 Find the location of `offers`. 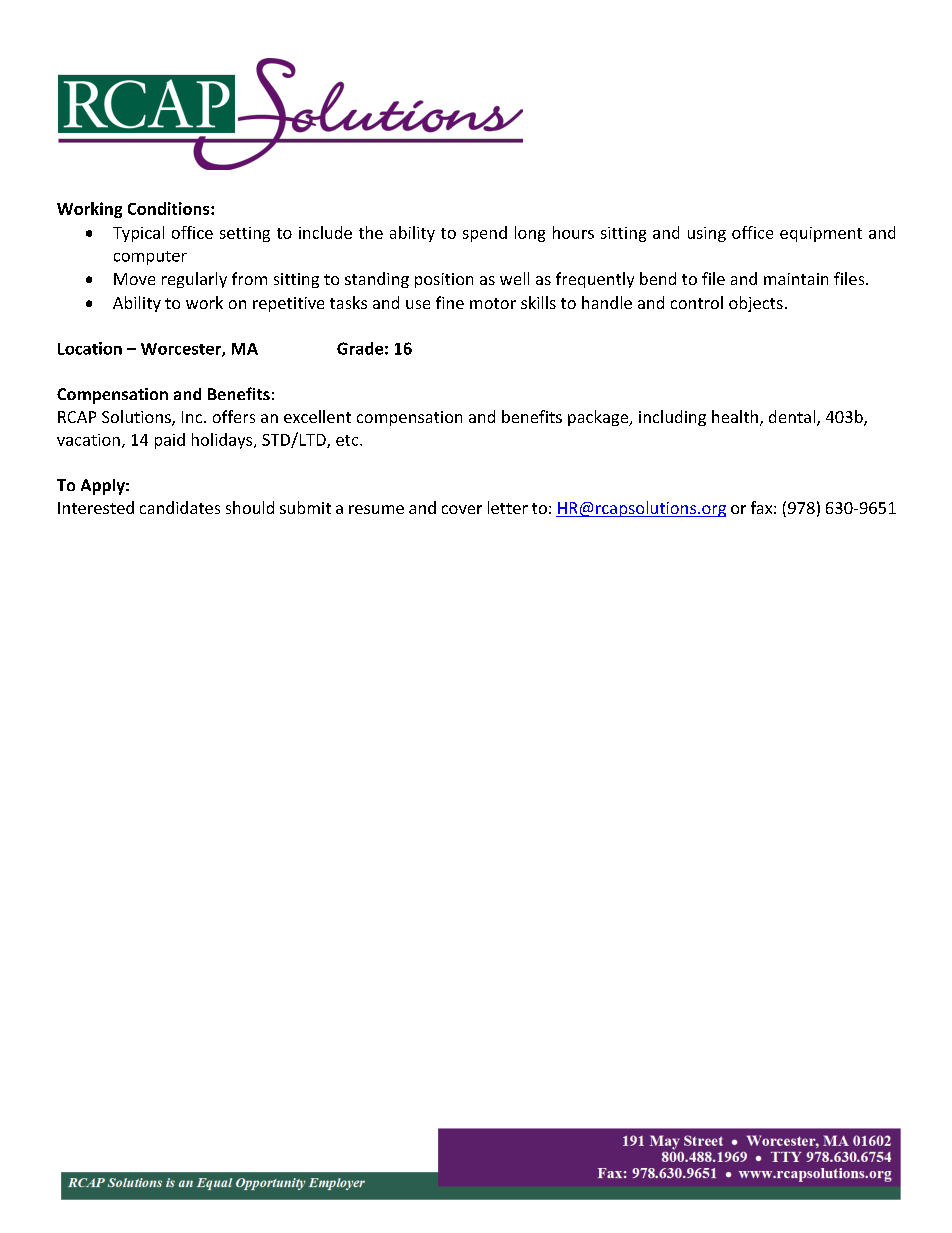

offers is located at coordinates (234, 416).
